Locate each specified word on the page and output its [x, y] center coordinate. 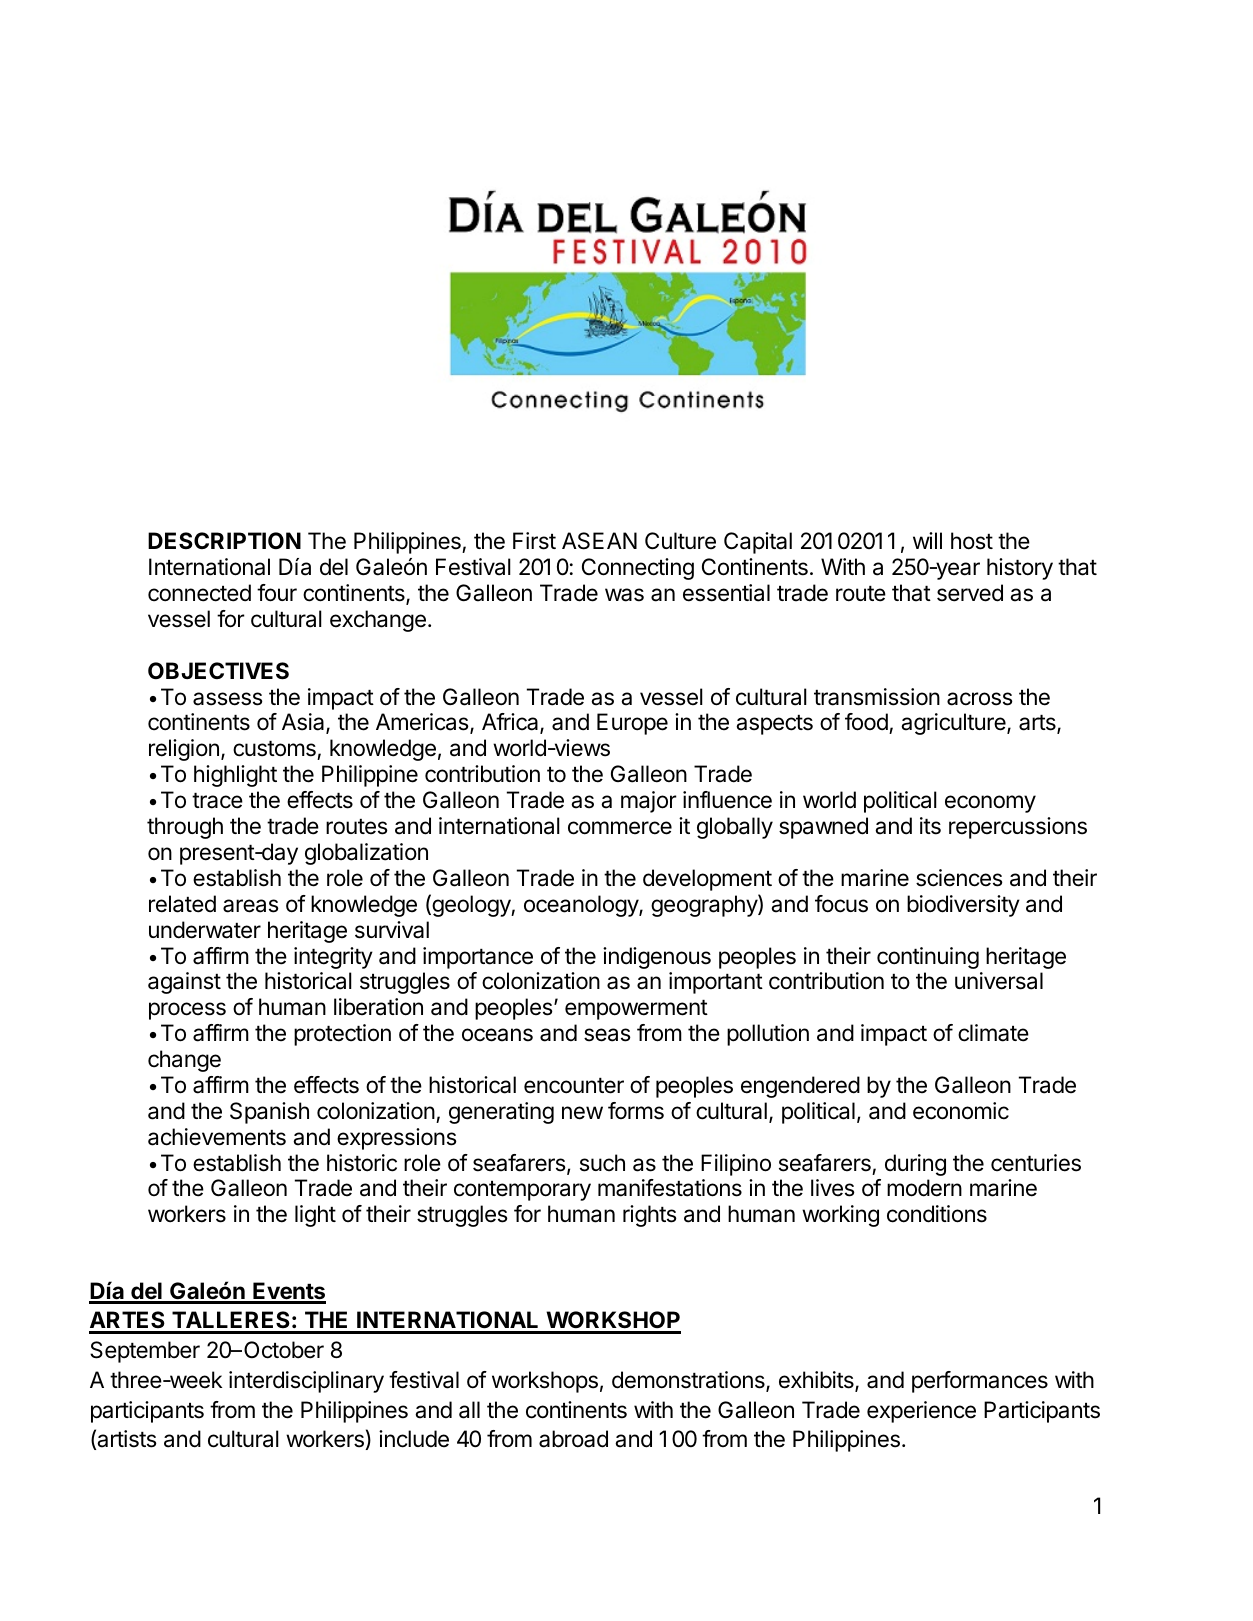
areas [251, 906]
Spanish [269, 1113]
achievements [217, 1137]
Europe [632, 724]
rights [650, 1216]
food [867, 723]
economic [961, 1111]
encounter [574, 1086]
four [277, 593]
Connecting [638, 569]
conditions [937, 1214]
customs [275, 750]
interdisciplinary [306, 1382]
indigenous [657, 958]
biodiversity [963, 906]
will [927, 540]
